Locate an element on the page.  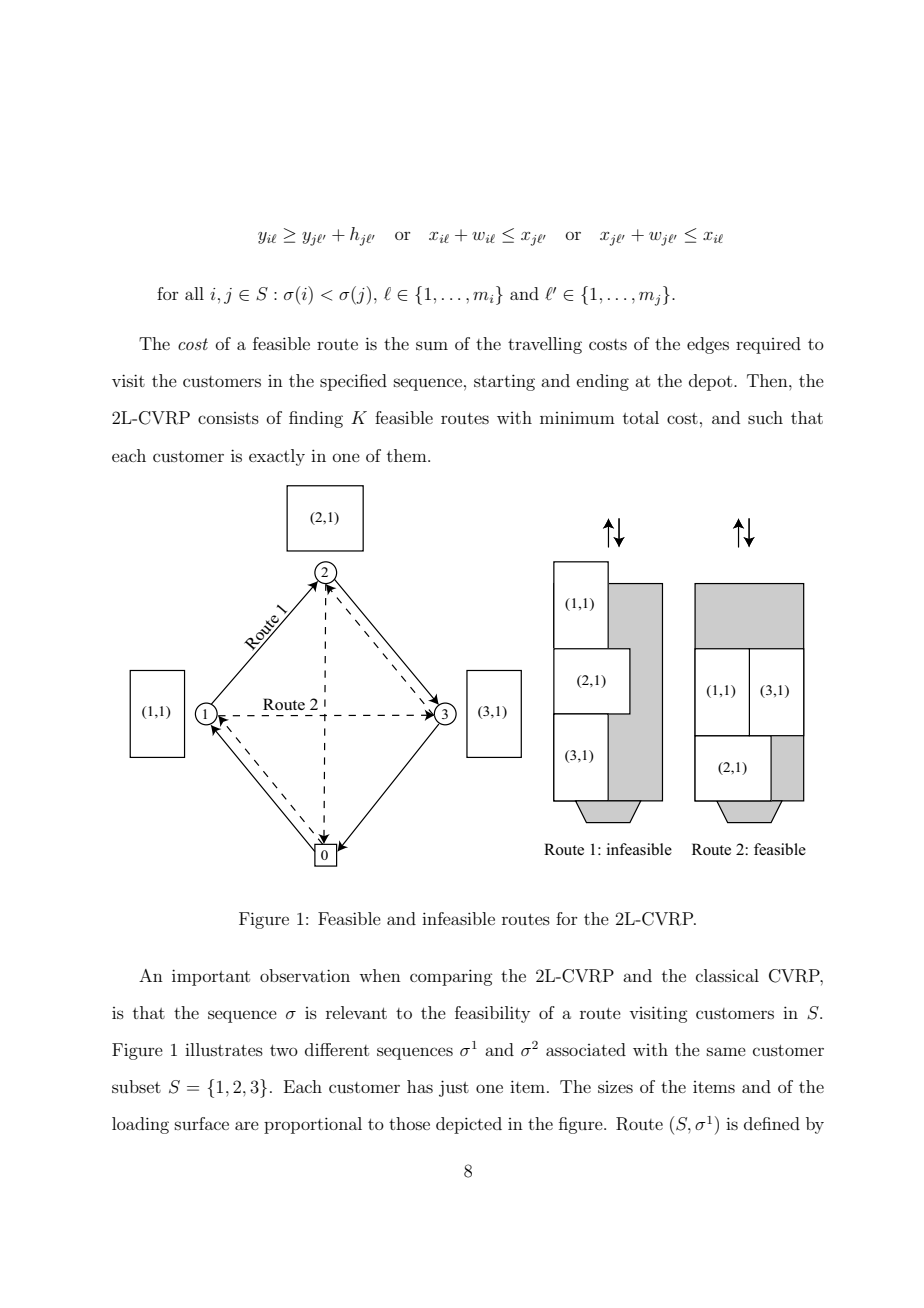
classical is located at coordinates (727, 975).
